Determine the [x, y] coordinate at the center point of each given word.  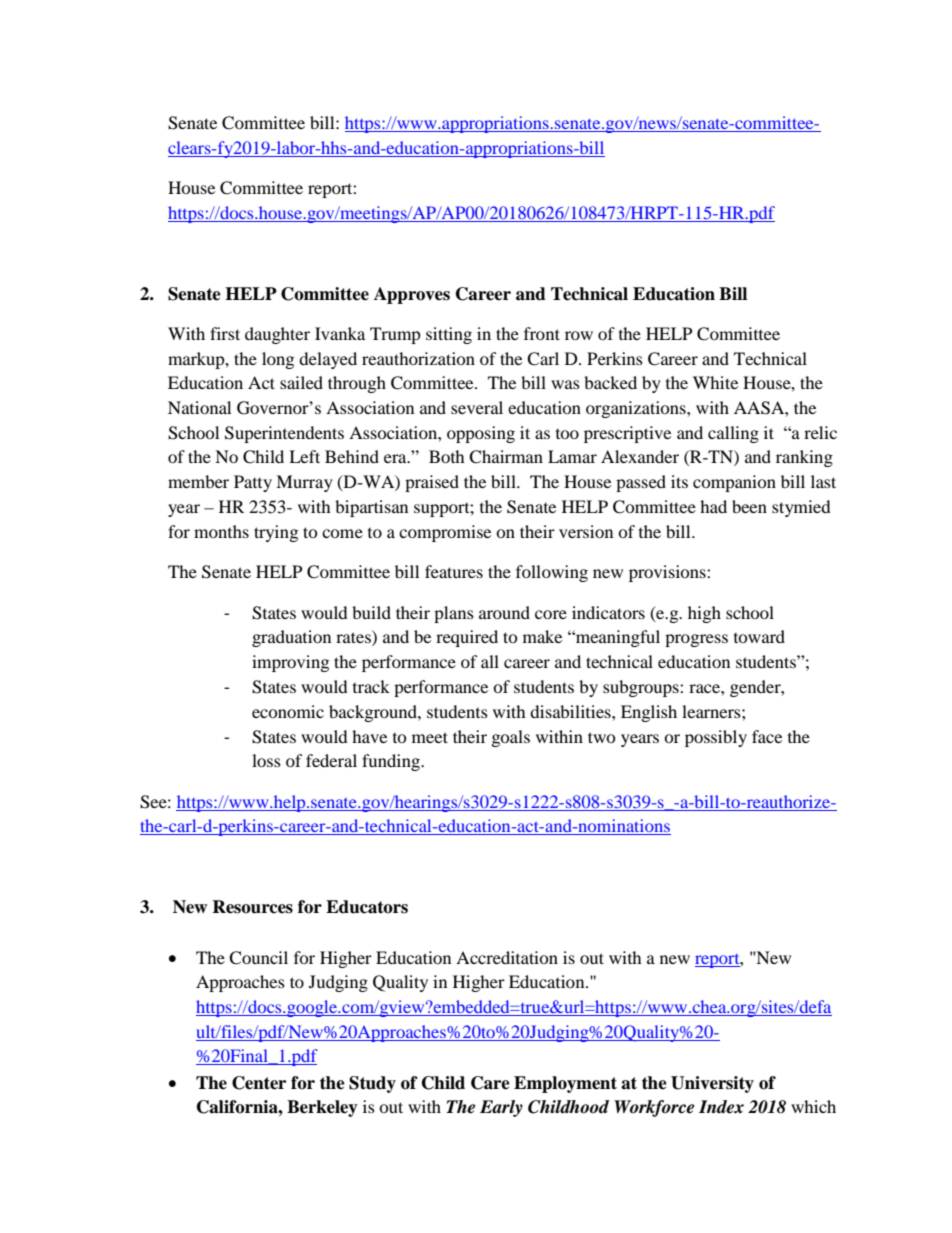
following [552, 573]
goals [511, 738]
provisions [668, 573]
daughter [277, 335]
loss [266, 760]
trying [276, 533]
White [715, 382]
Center [259, 1083]
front [542, 333]
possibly [716, 738]
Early [501, 1108]
